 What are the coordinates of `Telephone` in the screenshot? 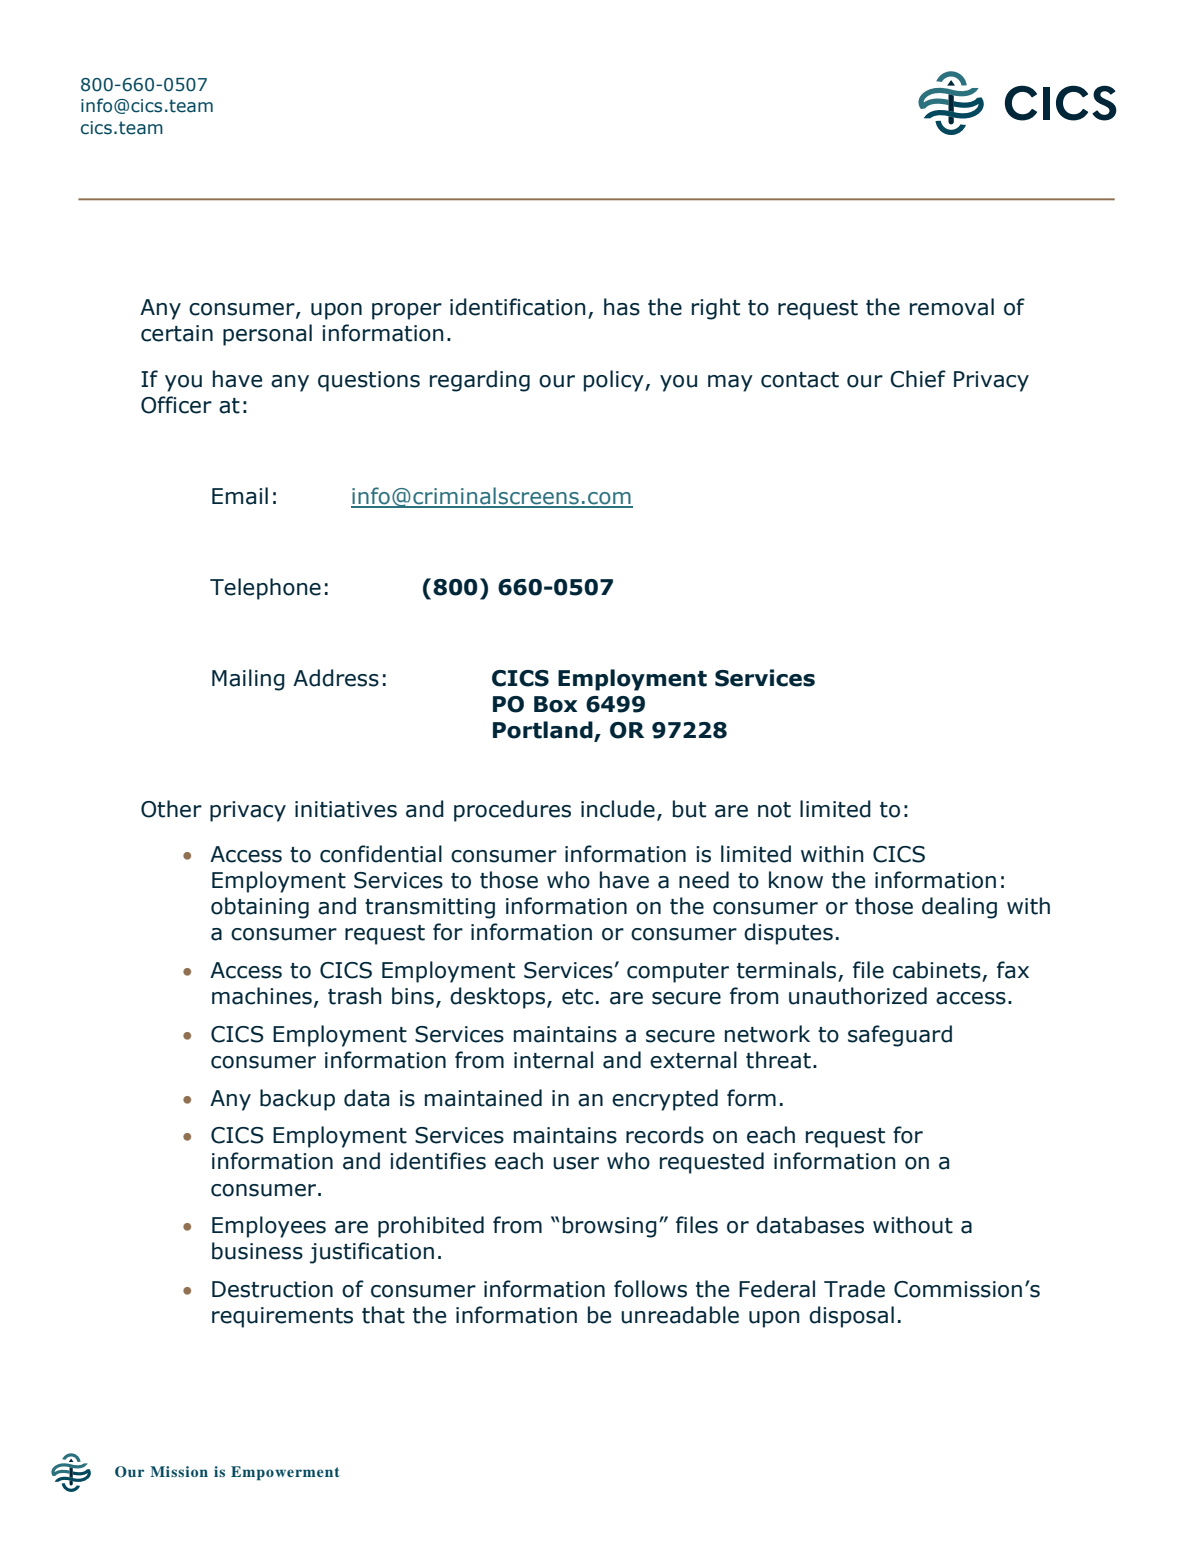 It's located at (265, 589).
